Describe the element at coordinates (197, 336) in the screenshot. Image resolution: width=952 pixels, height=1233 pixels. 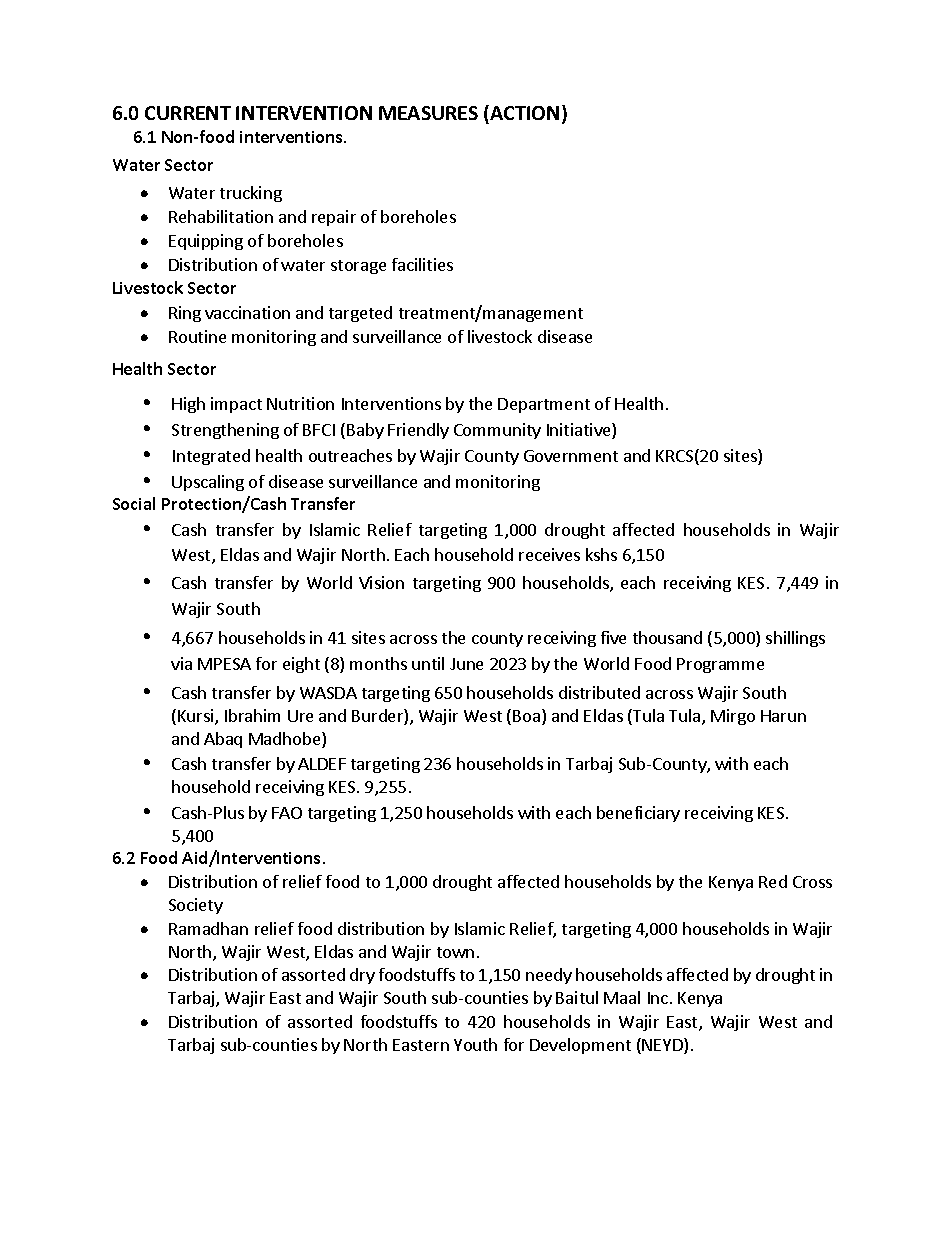
I see `Routine` at that location.
